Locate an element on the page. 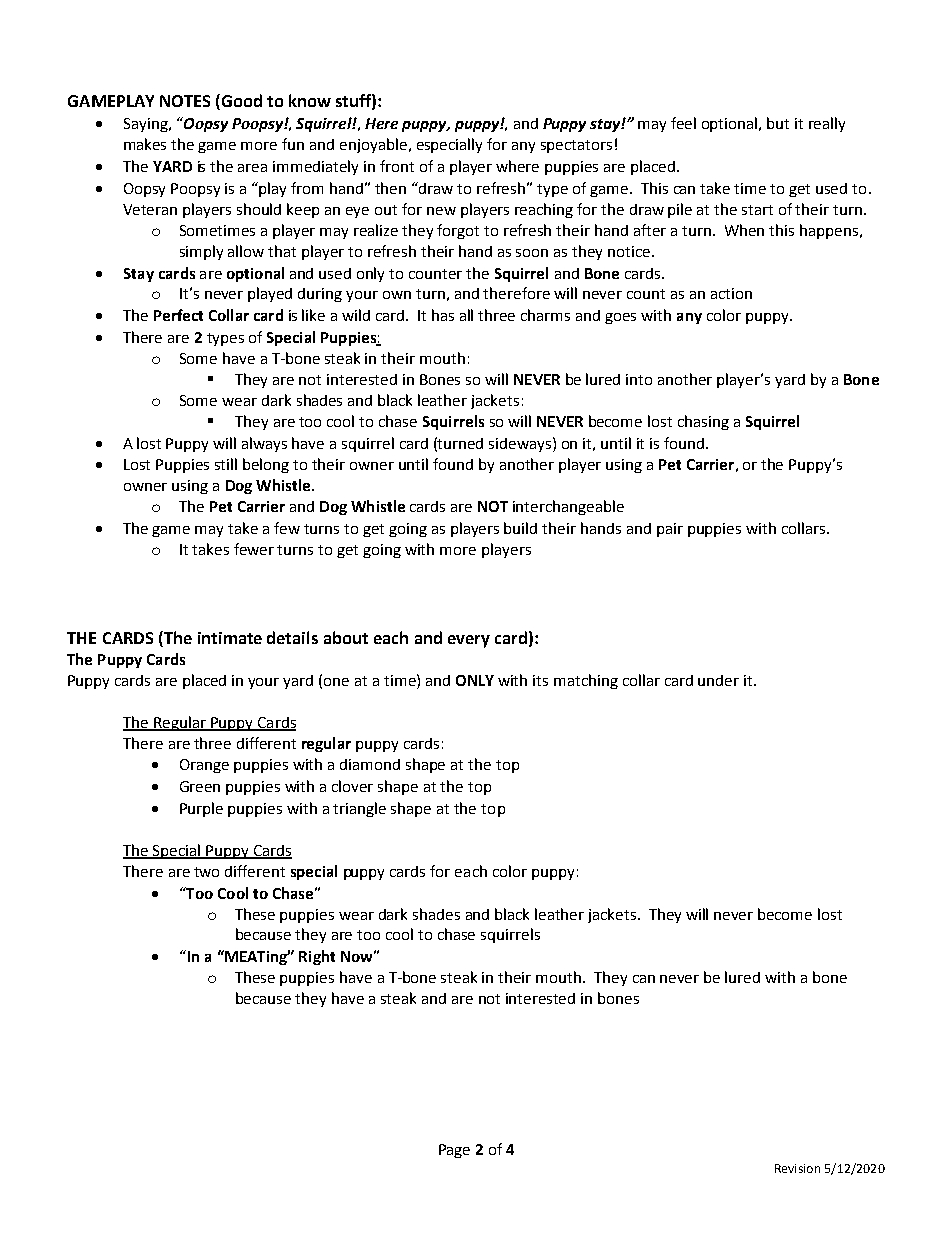  its is located at coordinates (540, 680).
